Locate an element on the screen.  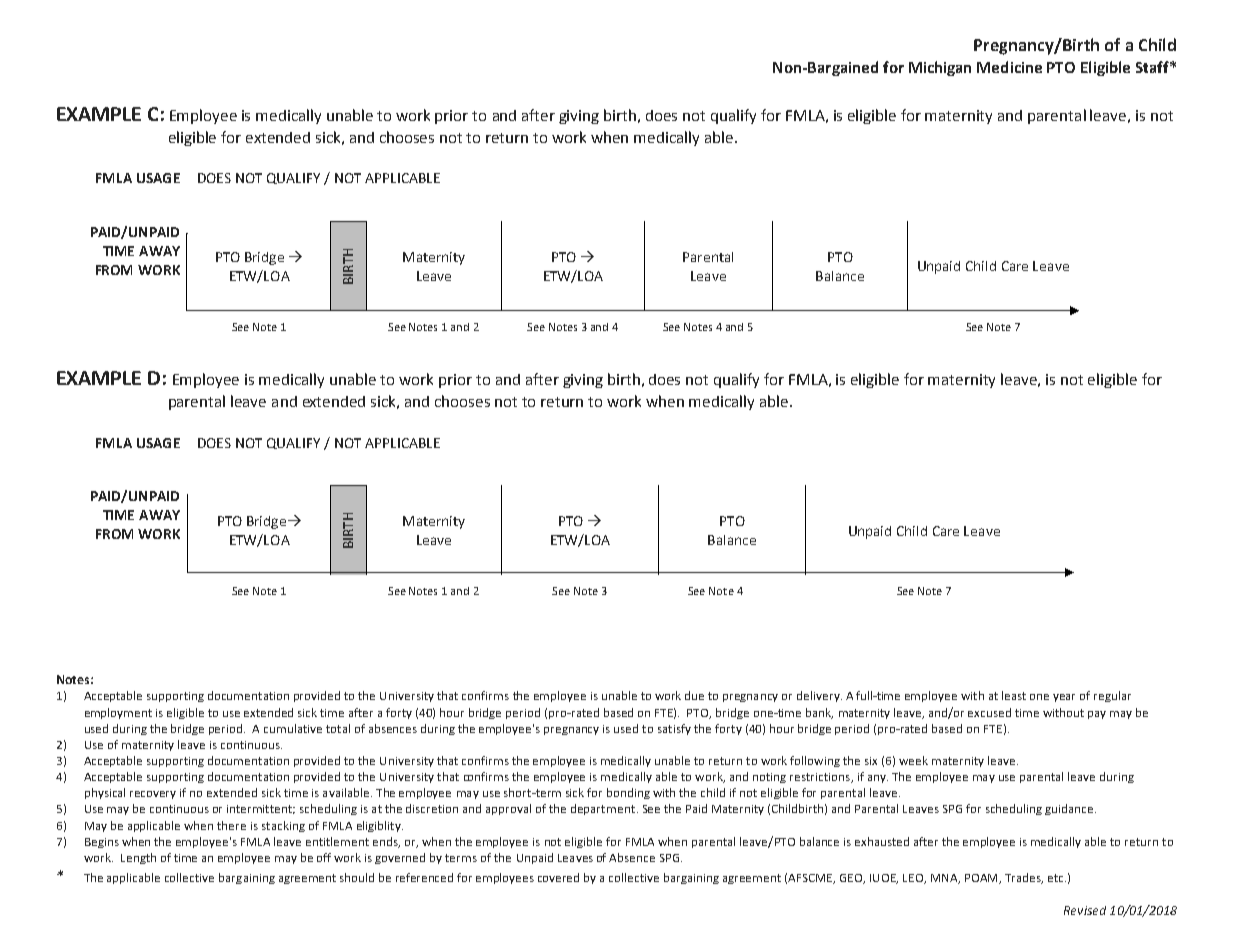
least is located at coordinates (1014, 695).
